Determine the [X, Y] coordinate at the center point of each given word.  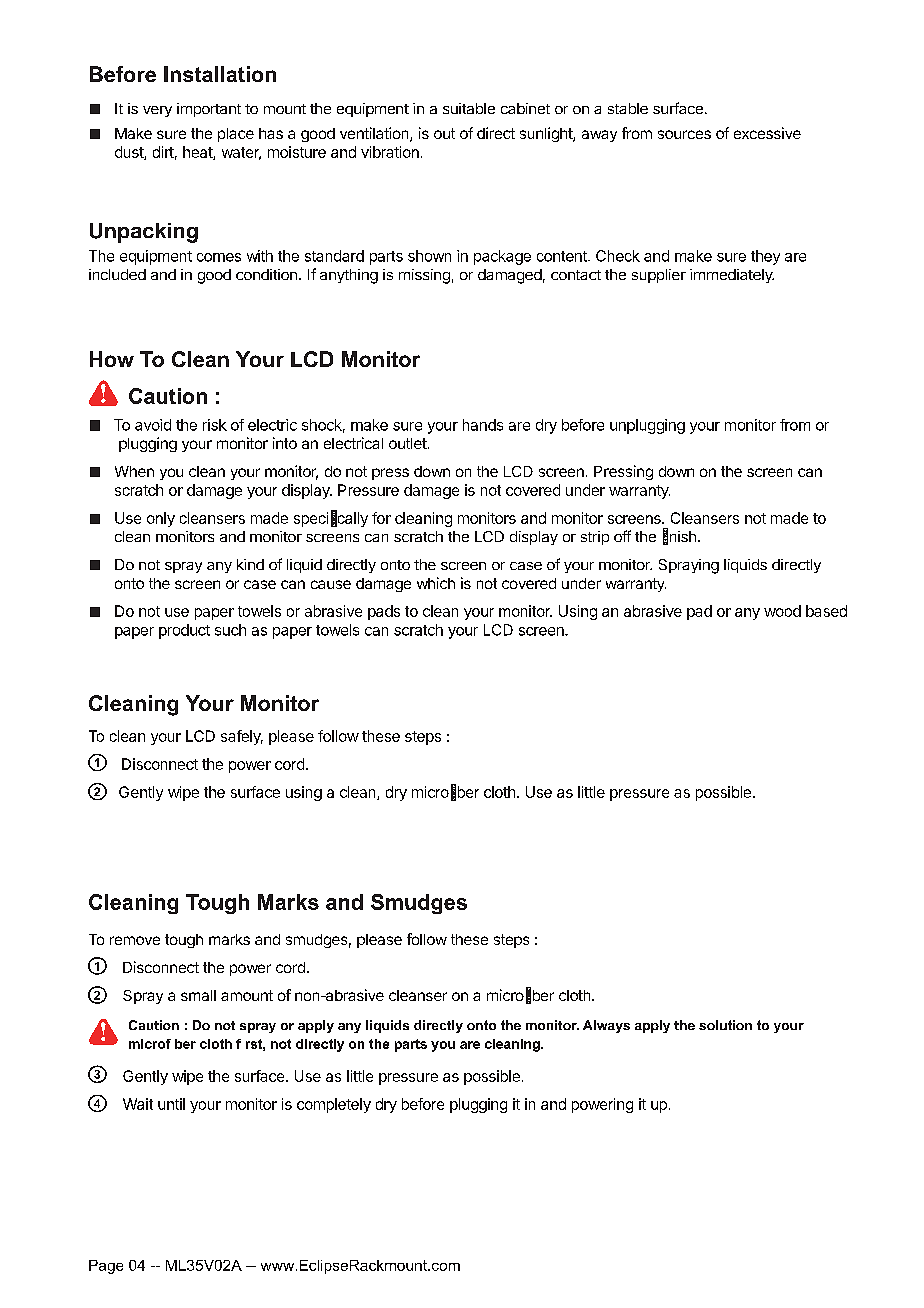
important [209, 110]
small [198, 995]
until [171, 1104]
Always [606, 1026]
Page [106, 1267]
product [184, 631]
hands [483, 425]
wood [782, 611]
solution [725, 1025]
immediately [732, 276]
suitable [469, 108]
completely [334, 1105]
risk [215, 425]
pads [384, 612]
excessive [767, 133]
